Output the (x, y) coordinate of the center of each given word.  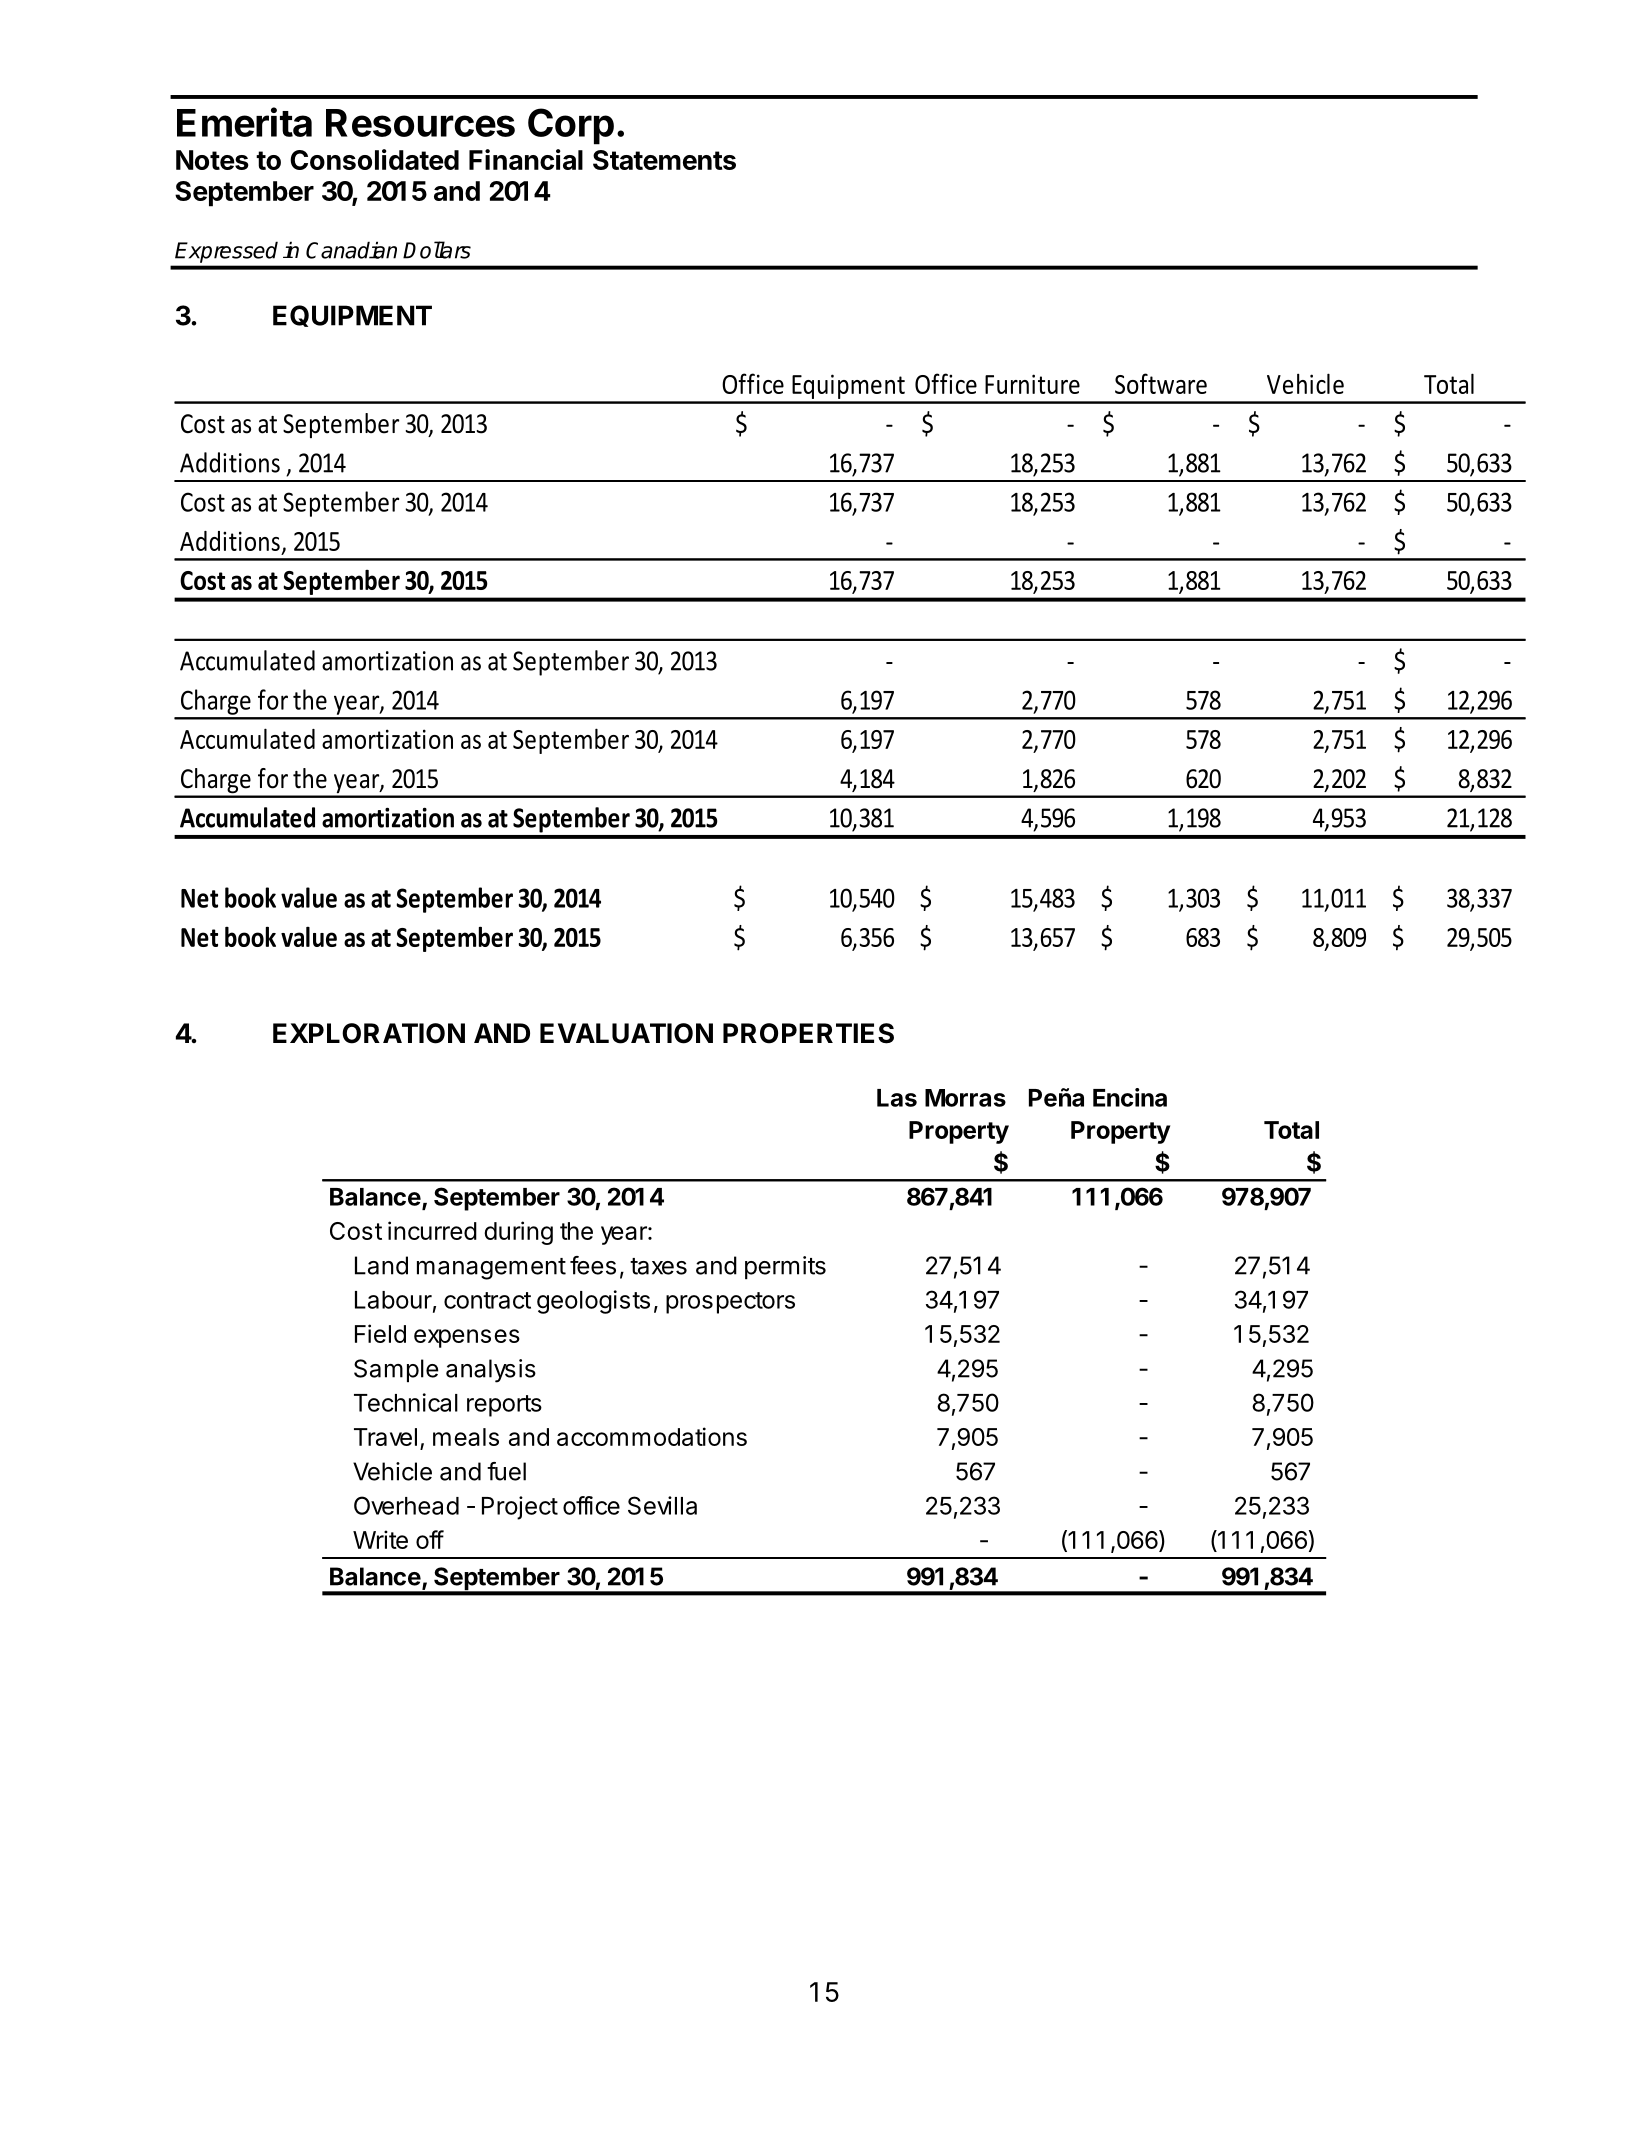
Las (897, 1098)
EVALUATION (626, 1033)
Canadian (351, 250)
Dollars (437, 250)
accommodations (652, 1436)
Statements (664, 160)
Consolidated (374, 159)
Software (1161, 383)
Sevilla (662, 1505)
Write (380, 1539)
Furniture (1032, 384)
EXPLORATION (369, 1033)
